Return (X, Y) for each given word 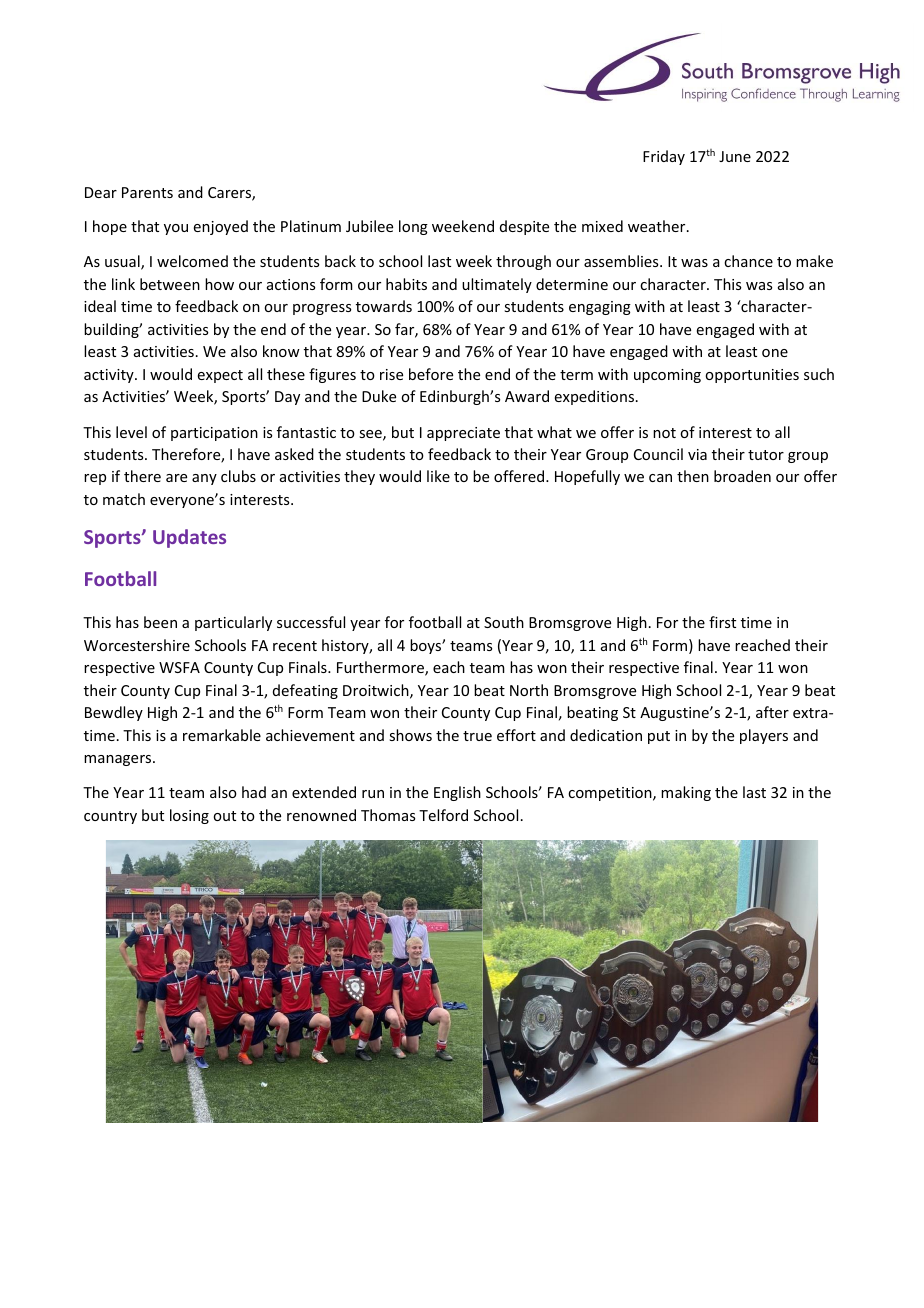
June (735, 156)
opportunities (752, 376)
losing (189, 816)
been (160, 622)
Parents (147, 192)
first (722, 622)
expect (220, 376)
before (431, 374)
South (504, 622)
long (413, 227)
